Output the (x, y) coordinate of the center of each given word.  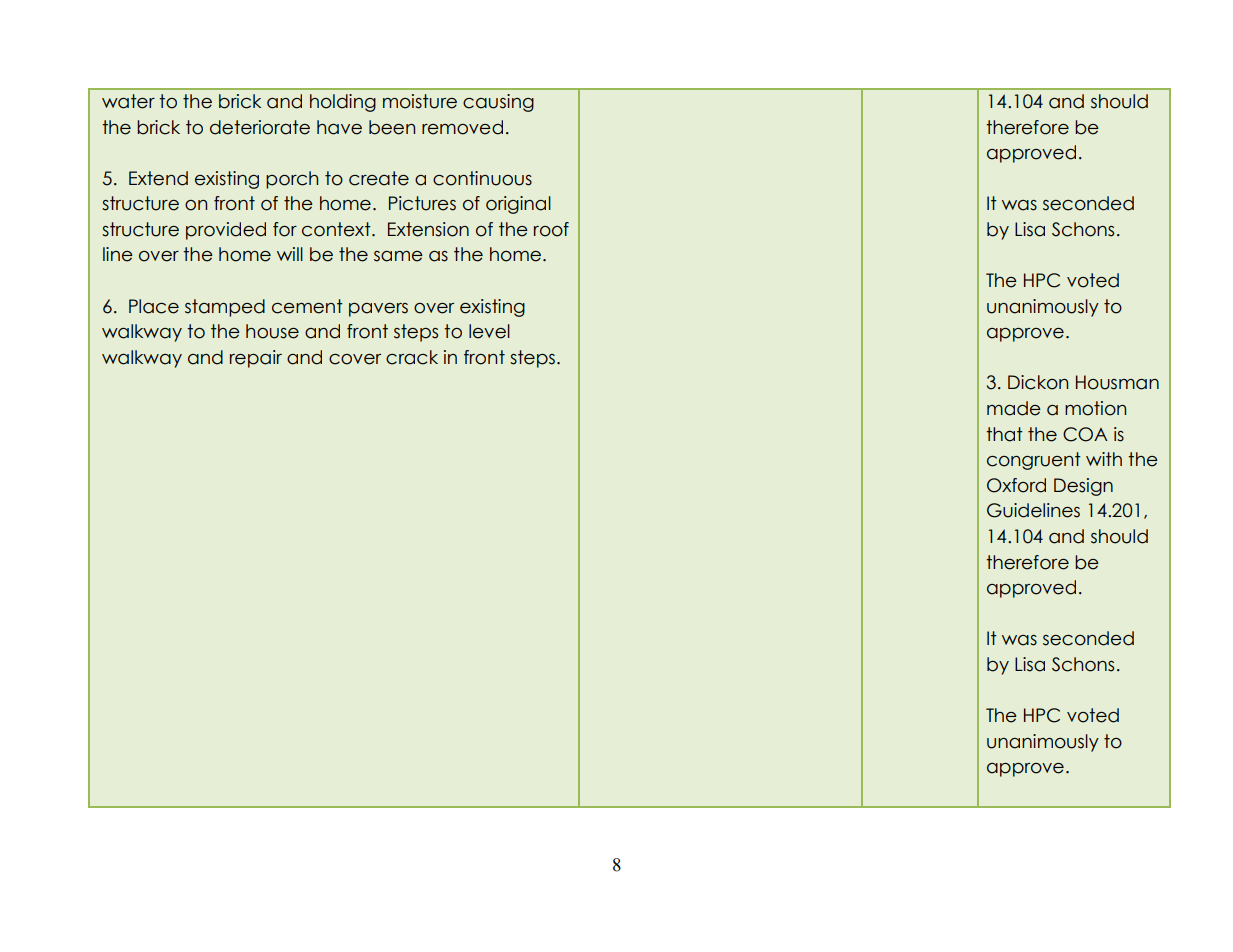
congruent (1034, 461)
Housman (1117, 382)
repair (256, 359)
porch (292, 180)
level (489, 331)
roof (551, 229)
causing (498, 103)
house (272, 331)
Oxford (1016, 485)
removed (462, 127)
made (1014, 408)
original (518, 205)
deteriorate (260, 127)
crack (412, 357)
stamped (225, 308)
